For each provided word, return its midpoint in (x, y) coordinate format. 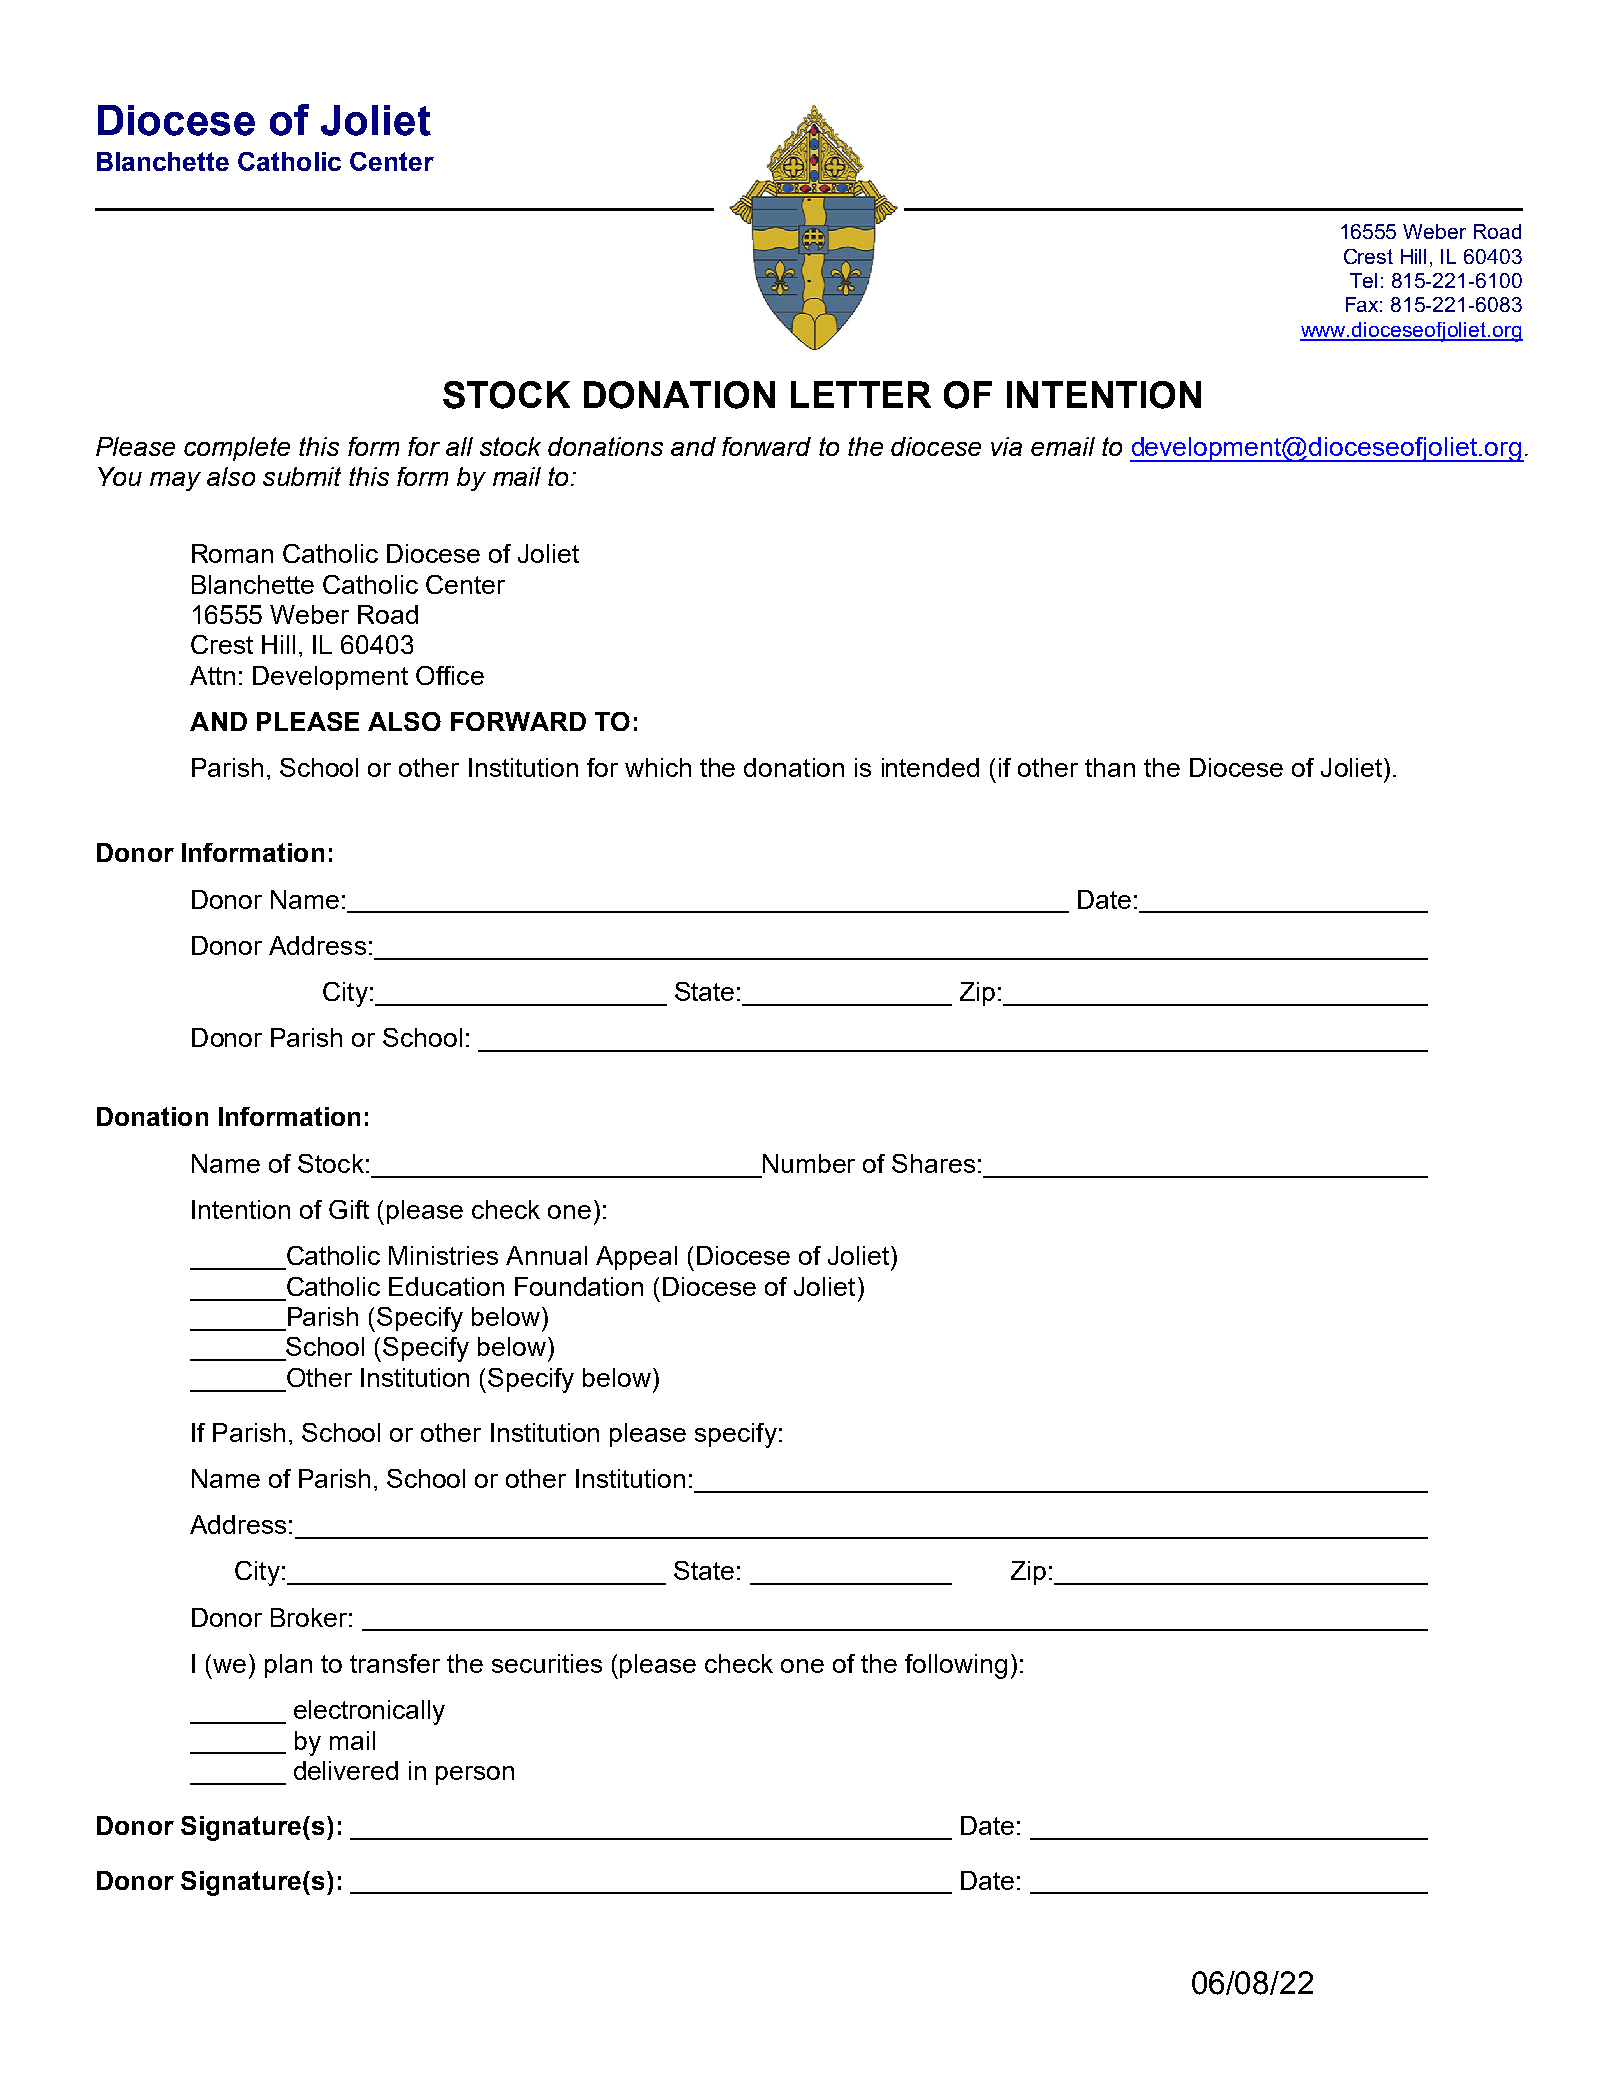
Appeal (636, 1258)
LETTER (861, 394)
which (658, 767)
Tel (1363, 280)
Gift (349, 1209)
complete (237, 449)
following (956, 1666)
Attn (212, 675)
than (1110, 767)
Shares (933, 1163)
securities (547, 1663)
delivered (346, 1770)
